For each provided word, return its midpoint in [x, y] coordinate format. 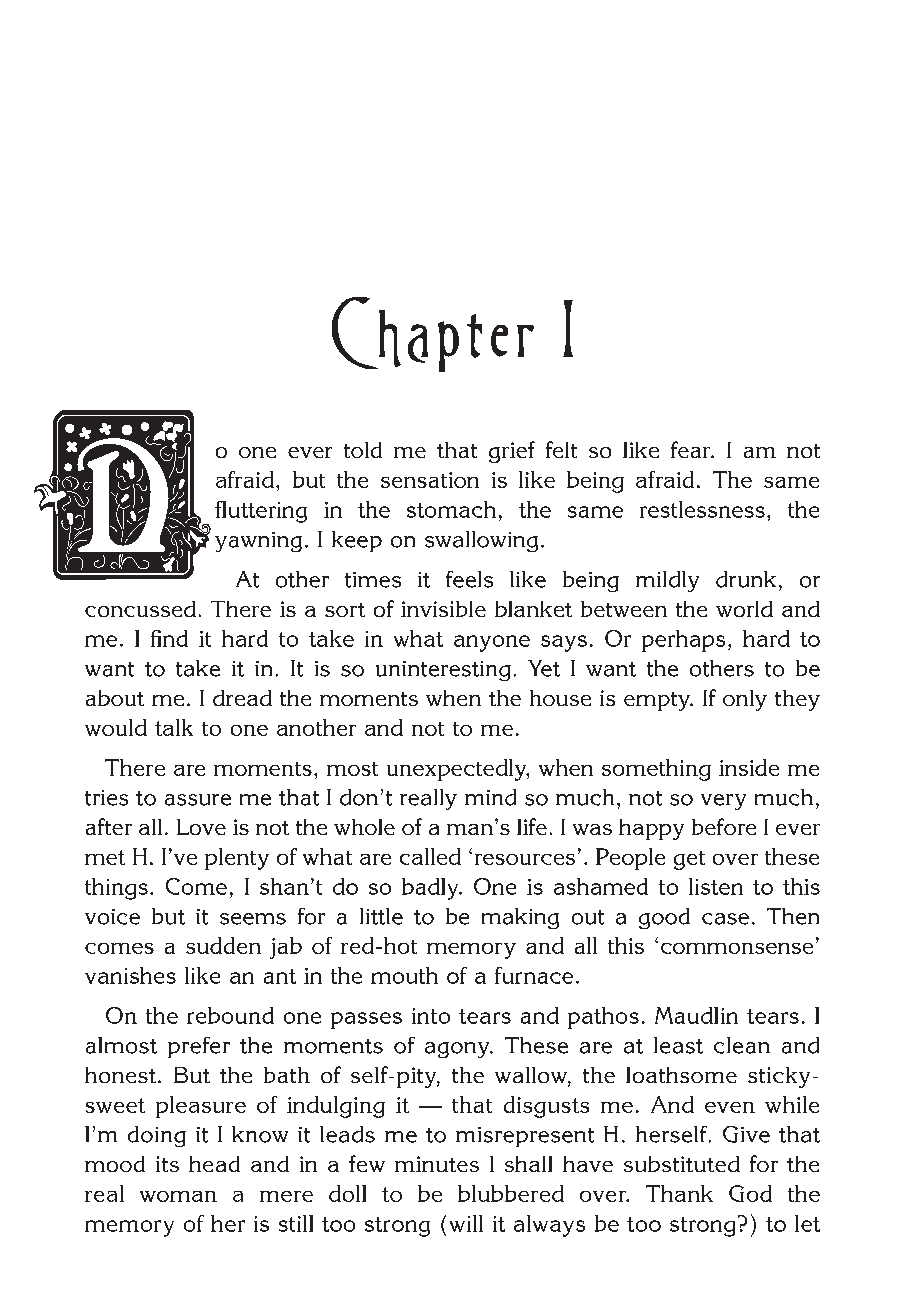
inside [749, 767]
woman [178, 1196]
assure [198, 800]
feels [469, 579]
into [431, 1016]
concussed [140, 609]
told [363, 450]
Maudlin [696, 1015]
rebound [230, 1015]
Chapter [433, 334]
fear [692, 449]
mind [490, 797]
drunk [746, 579]
